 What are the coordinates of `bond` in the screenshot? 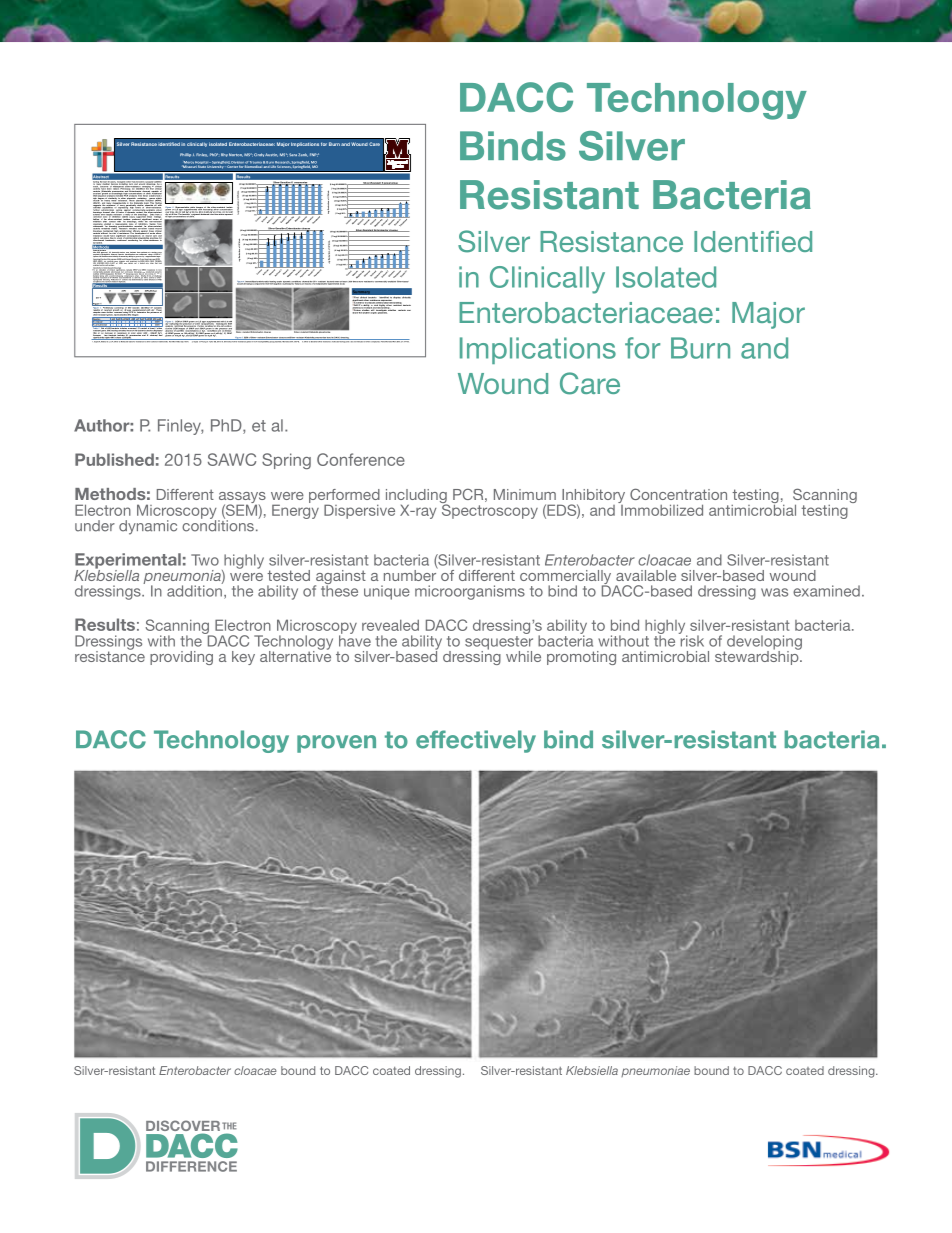 It's located at (329, 338).
